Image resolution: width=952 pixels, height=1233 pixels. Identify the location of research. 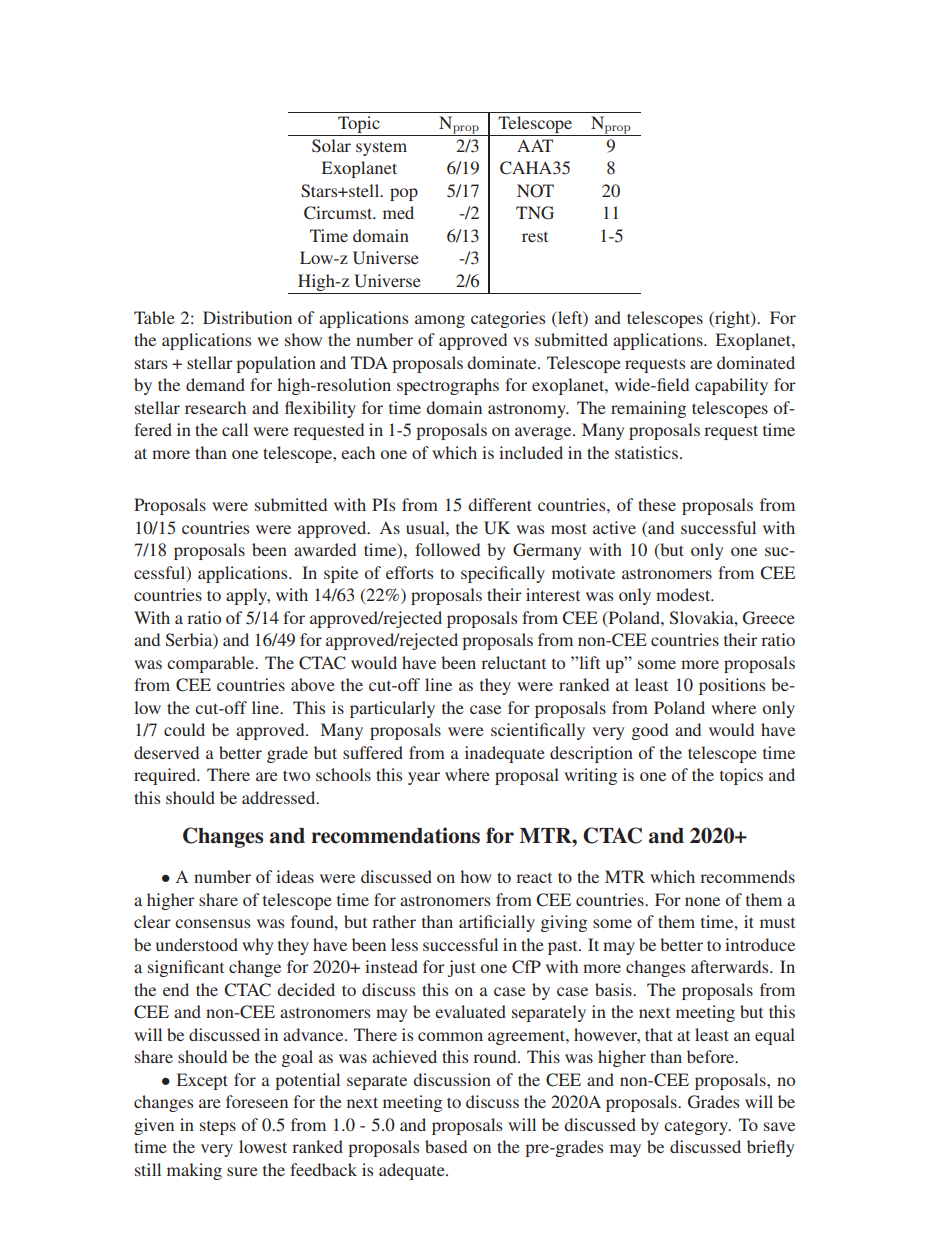
(215, 407).
